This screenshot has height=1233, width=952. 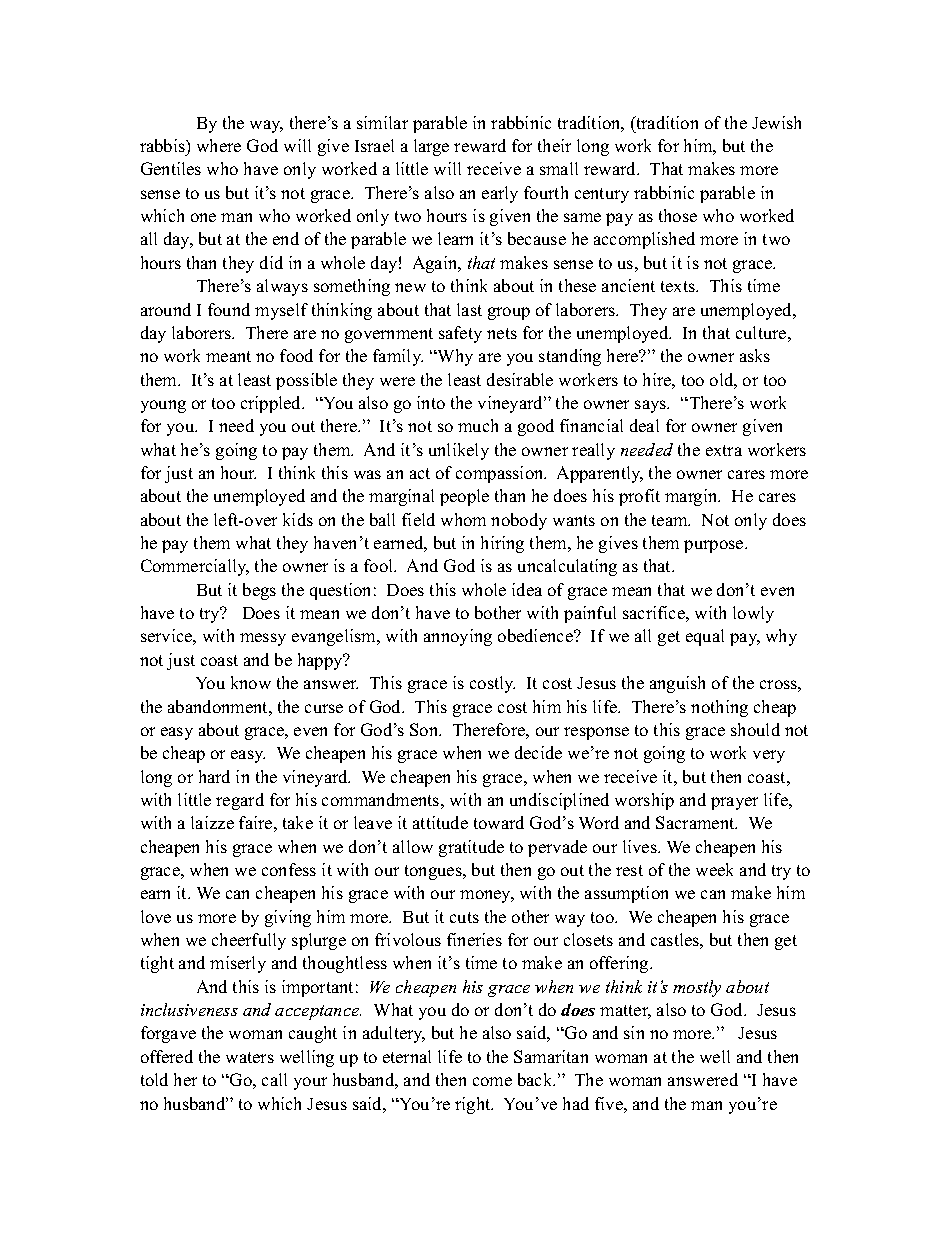 I want to click on sin, so click(x=634, y=1032).
